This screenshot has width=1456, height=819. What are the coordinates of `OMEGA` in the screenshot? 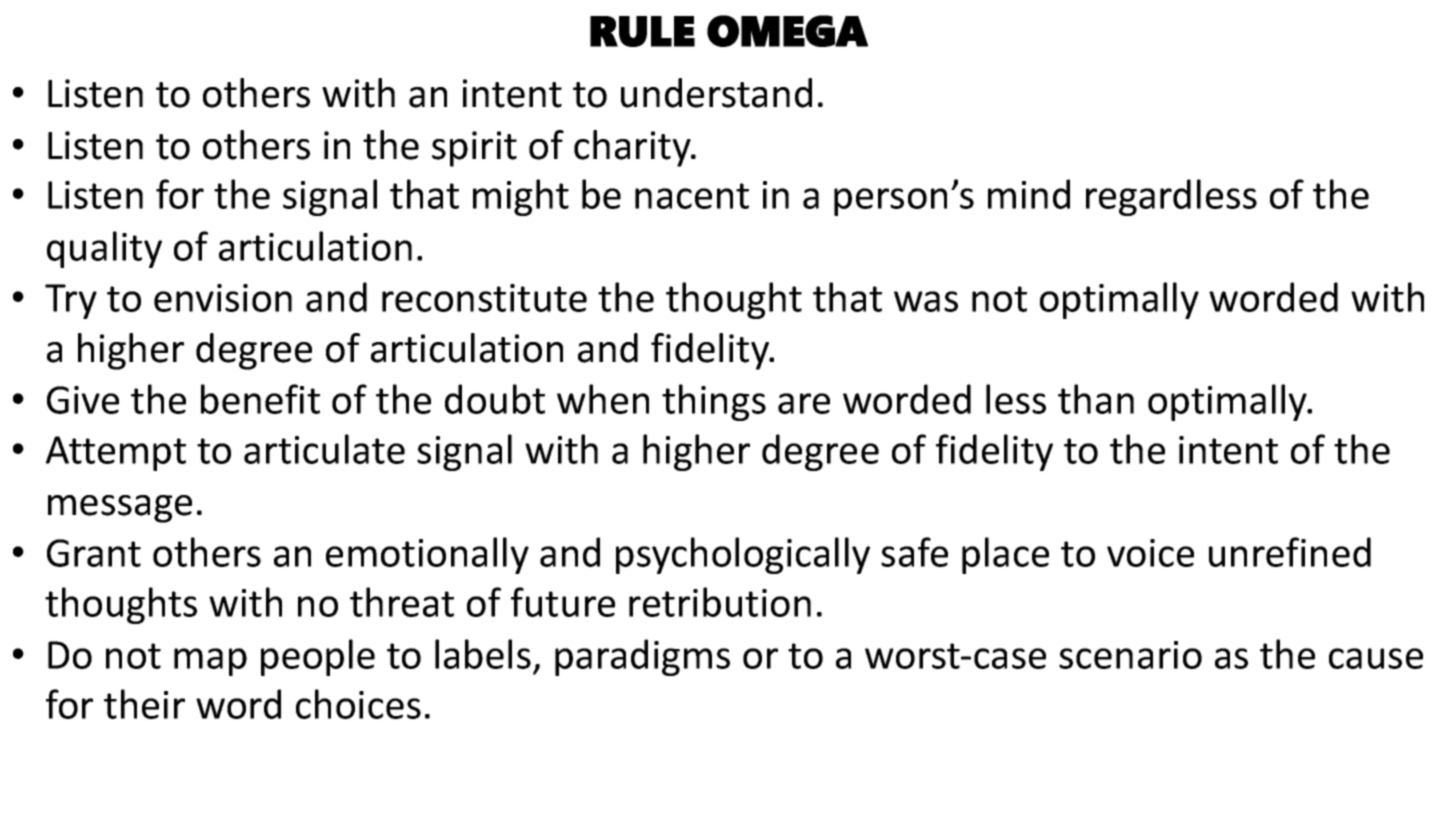 It's located at (787, 31).
